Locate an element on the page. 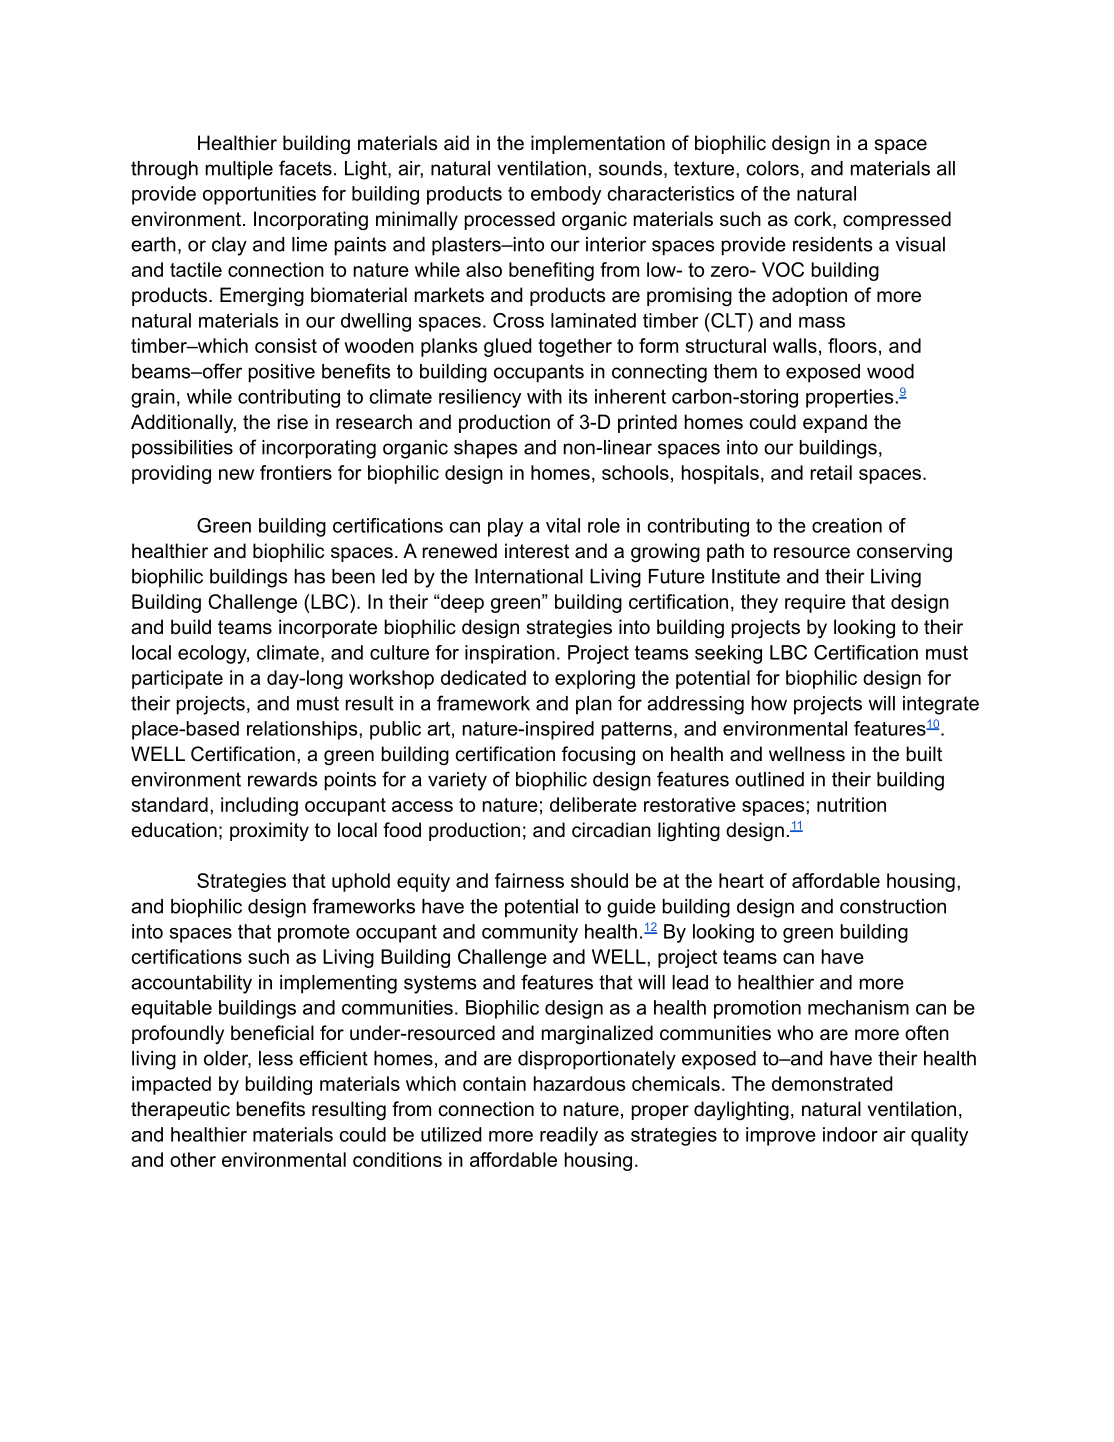 The height and width of the page is (1442, 1114). other is located at coordinates (193, 1159).
